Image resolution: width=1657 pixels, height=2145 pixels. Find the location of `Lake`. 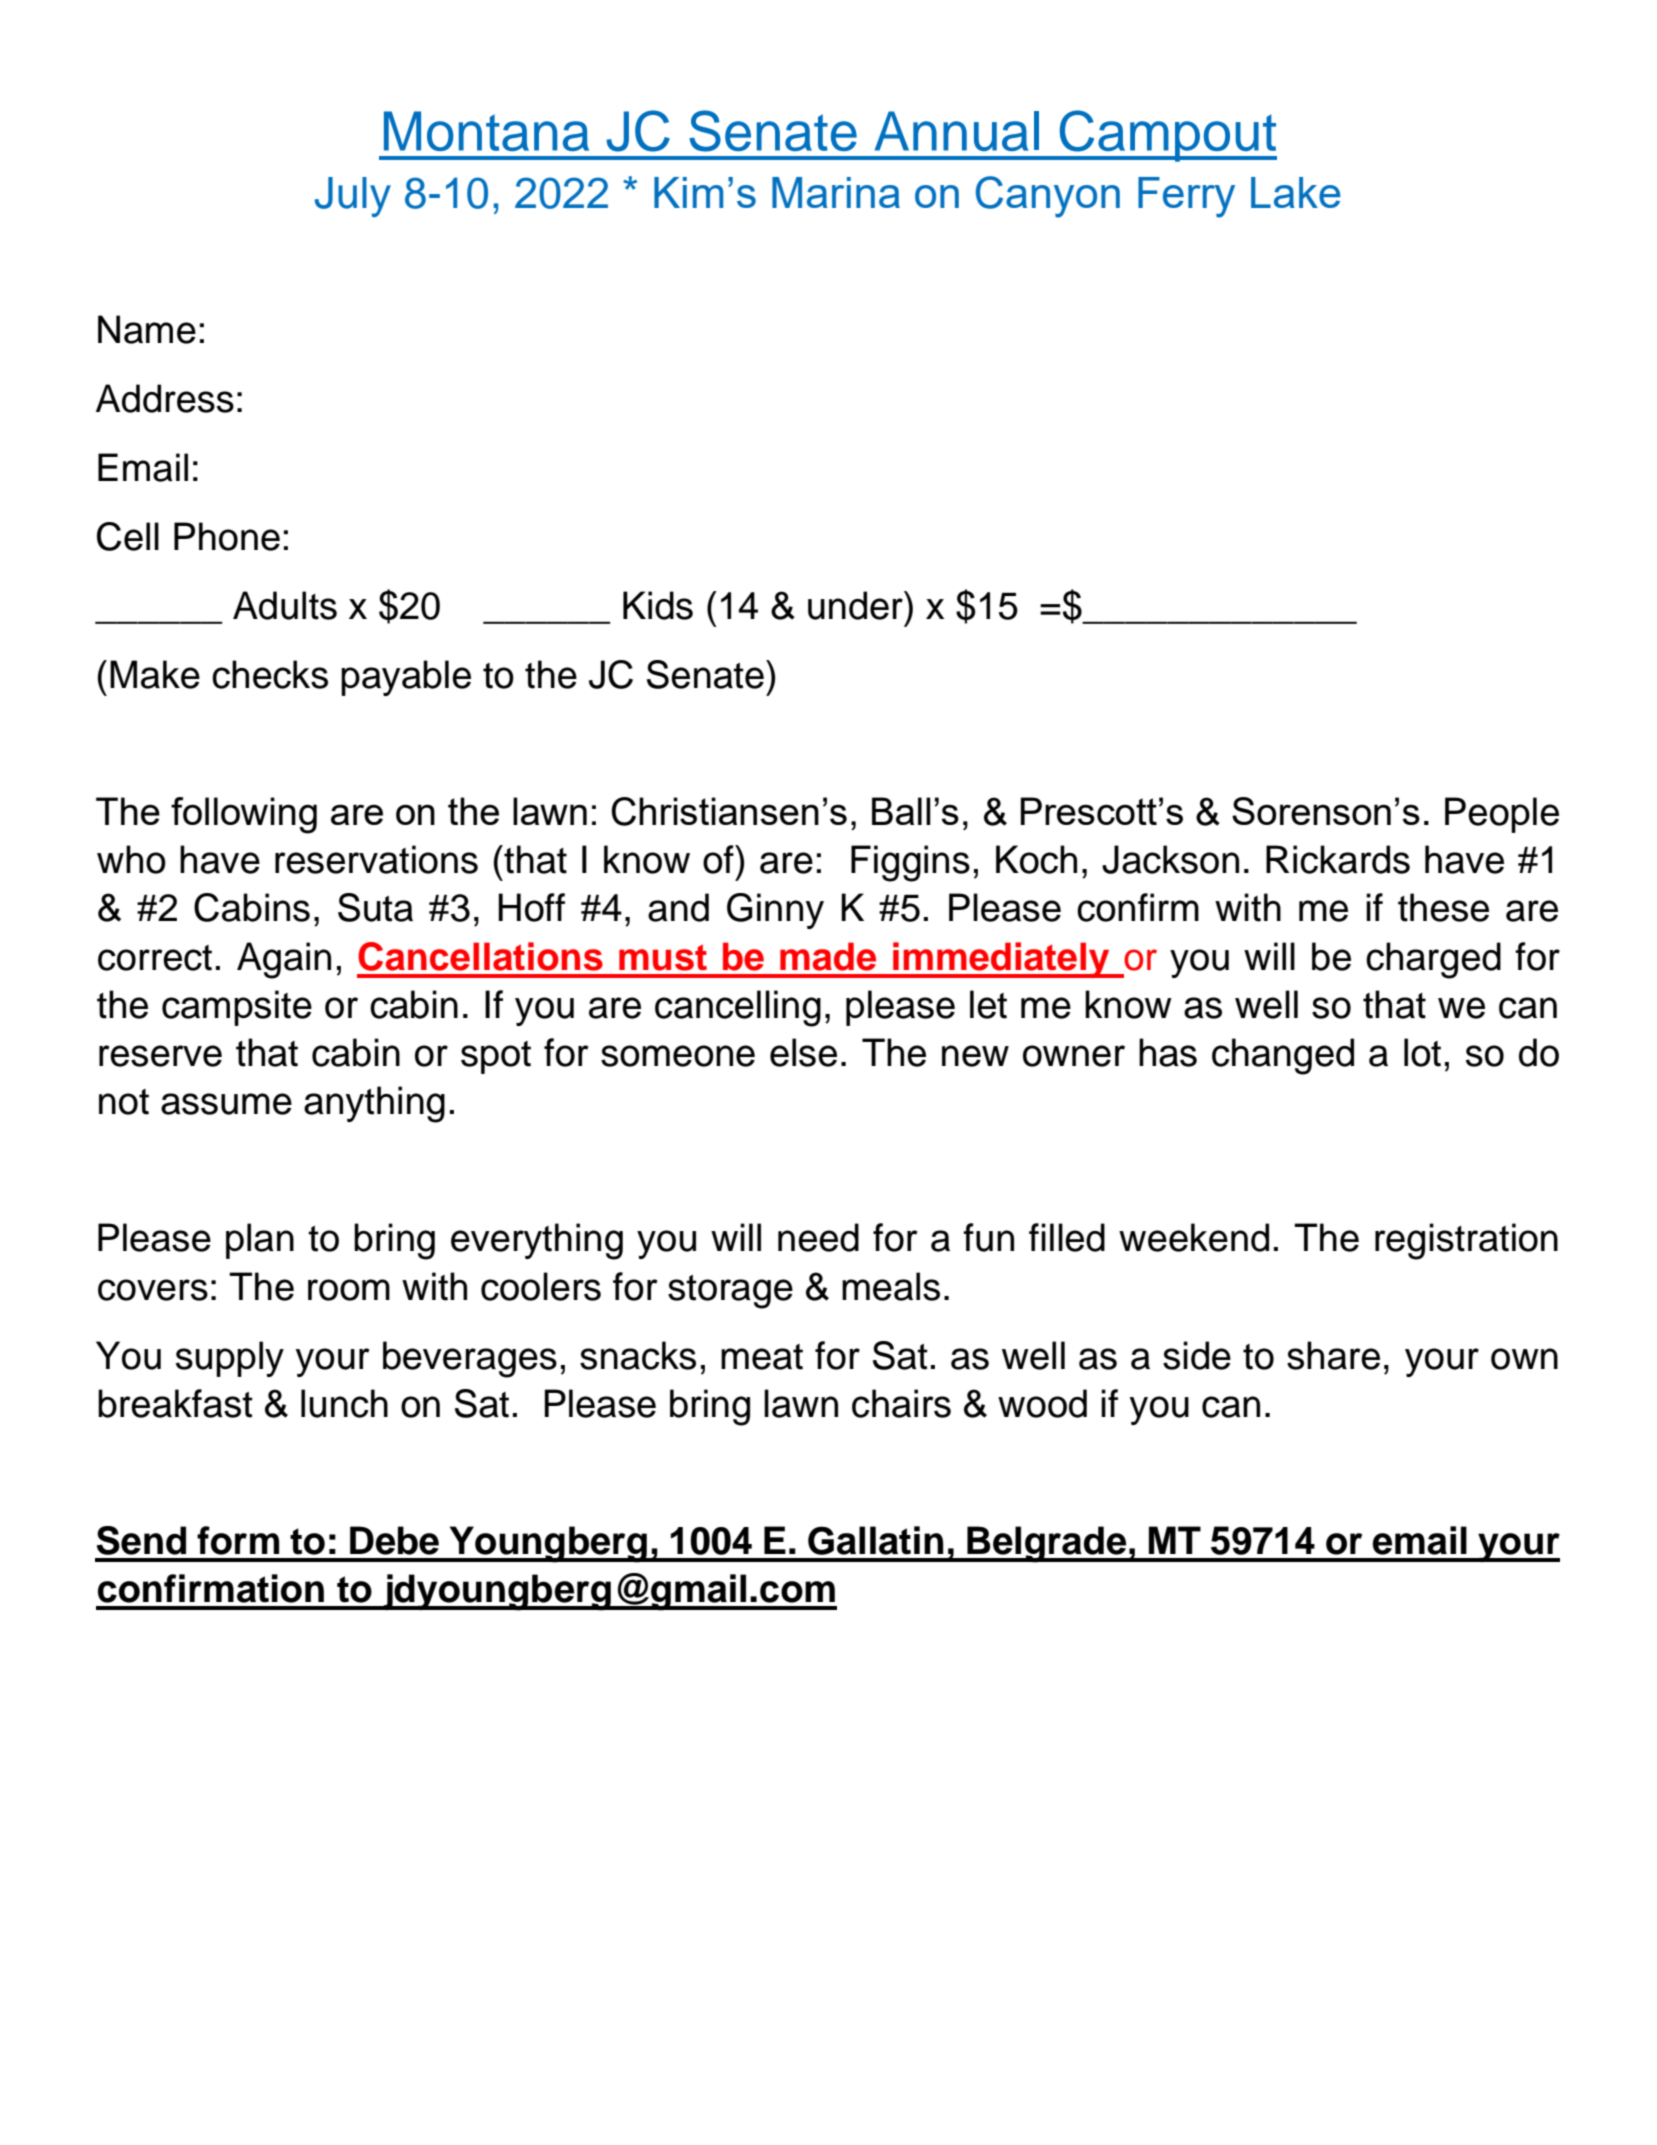

Lake is located at coordinates (1295, 192).
